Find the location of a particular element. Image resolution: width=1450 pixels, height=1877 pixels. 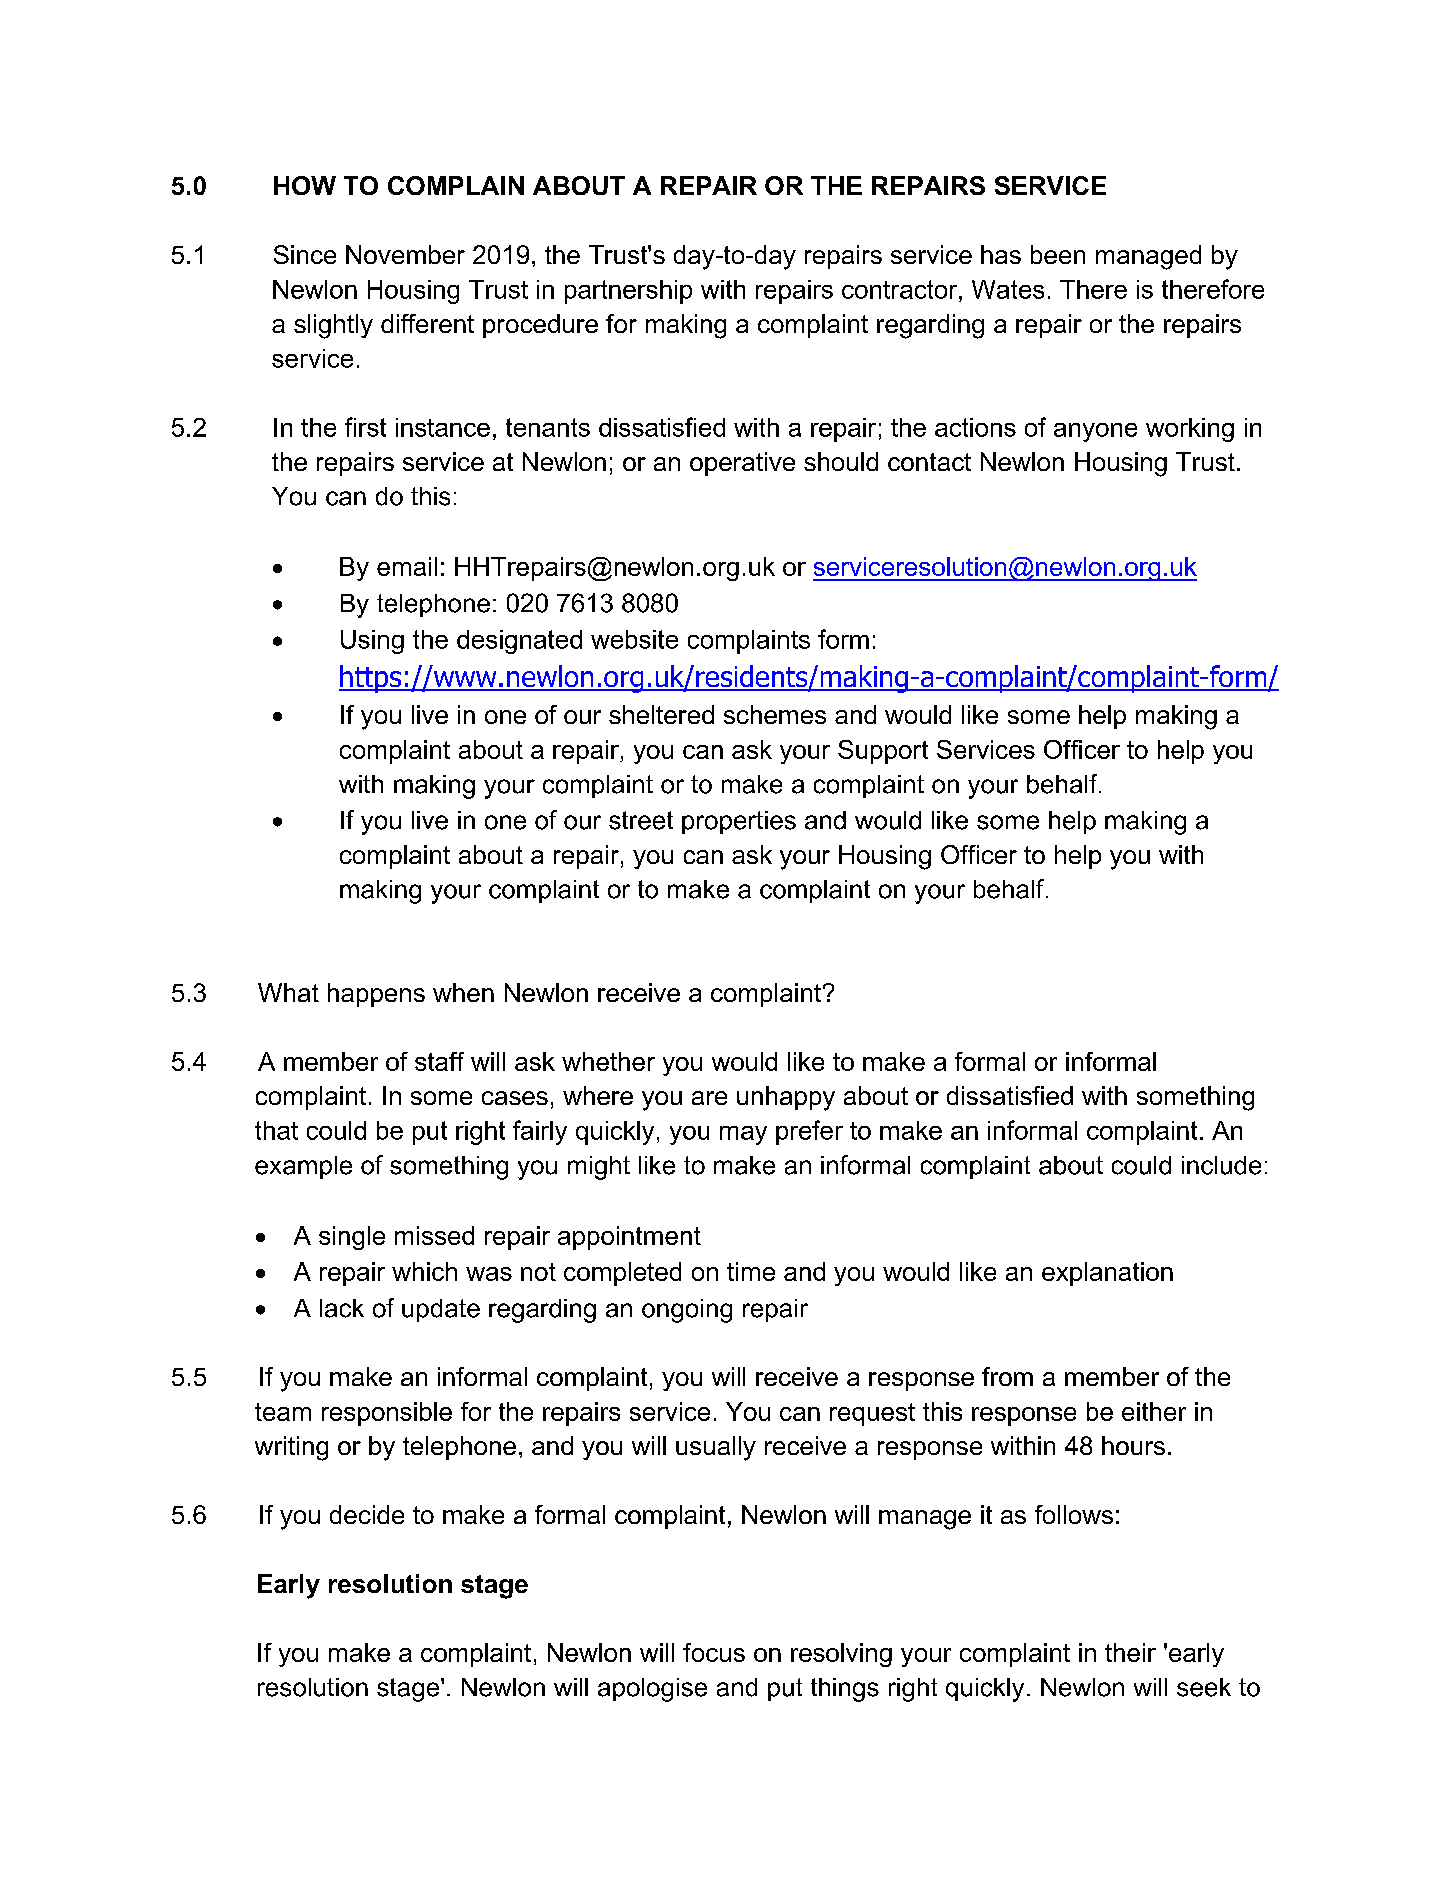

been is located at coordinates (1058, 254).
